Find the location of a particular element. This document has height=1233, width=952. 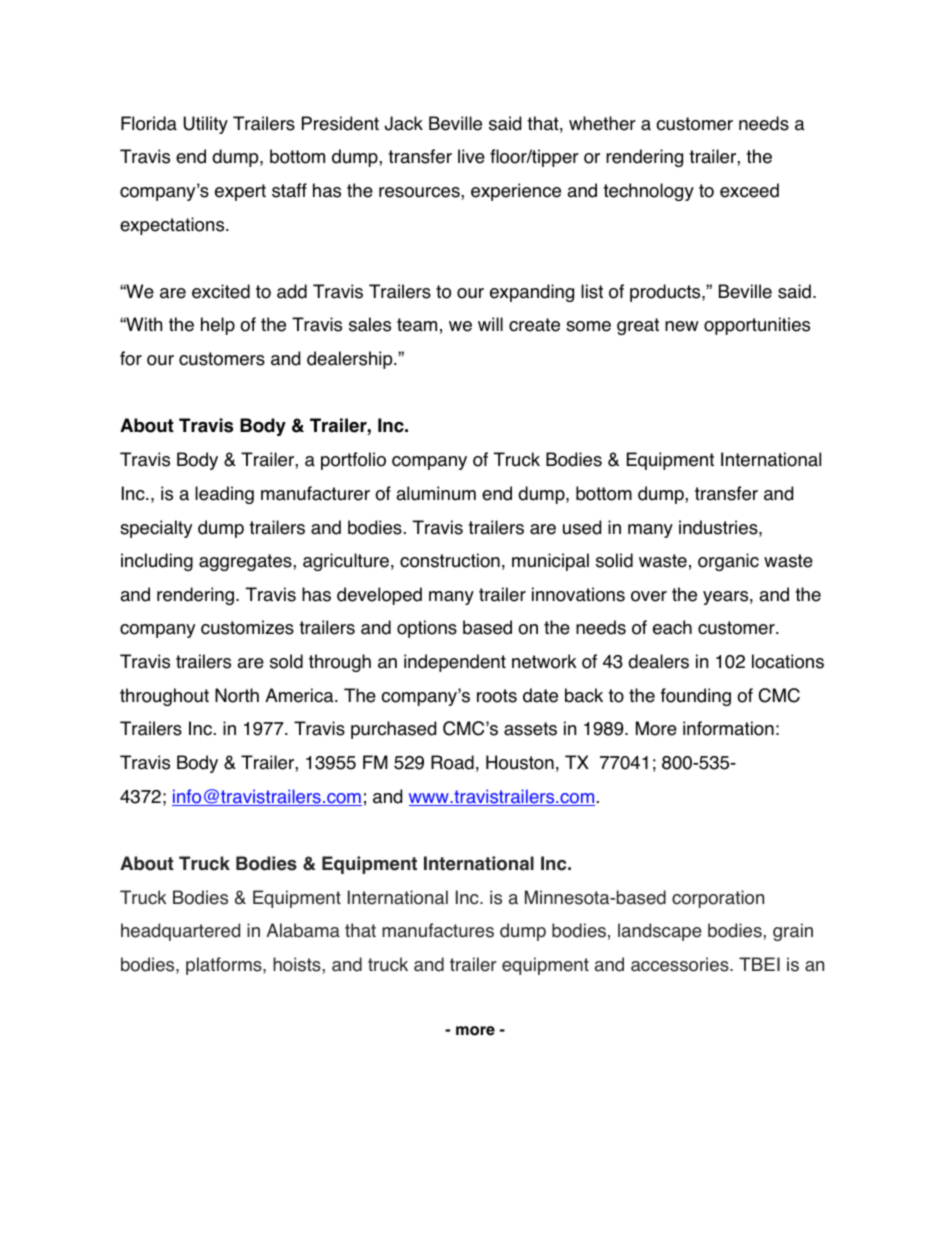

aggregates is located at coordinates (246, 562).
